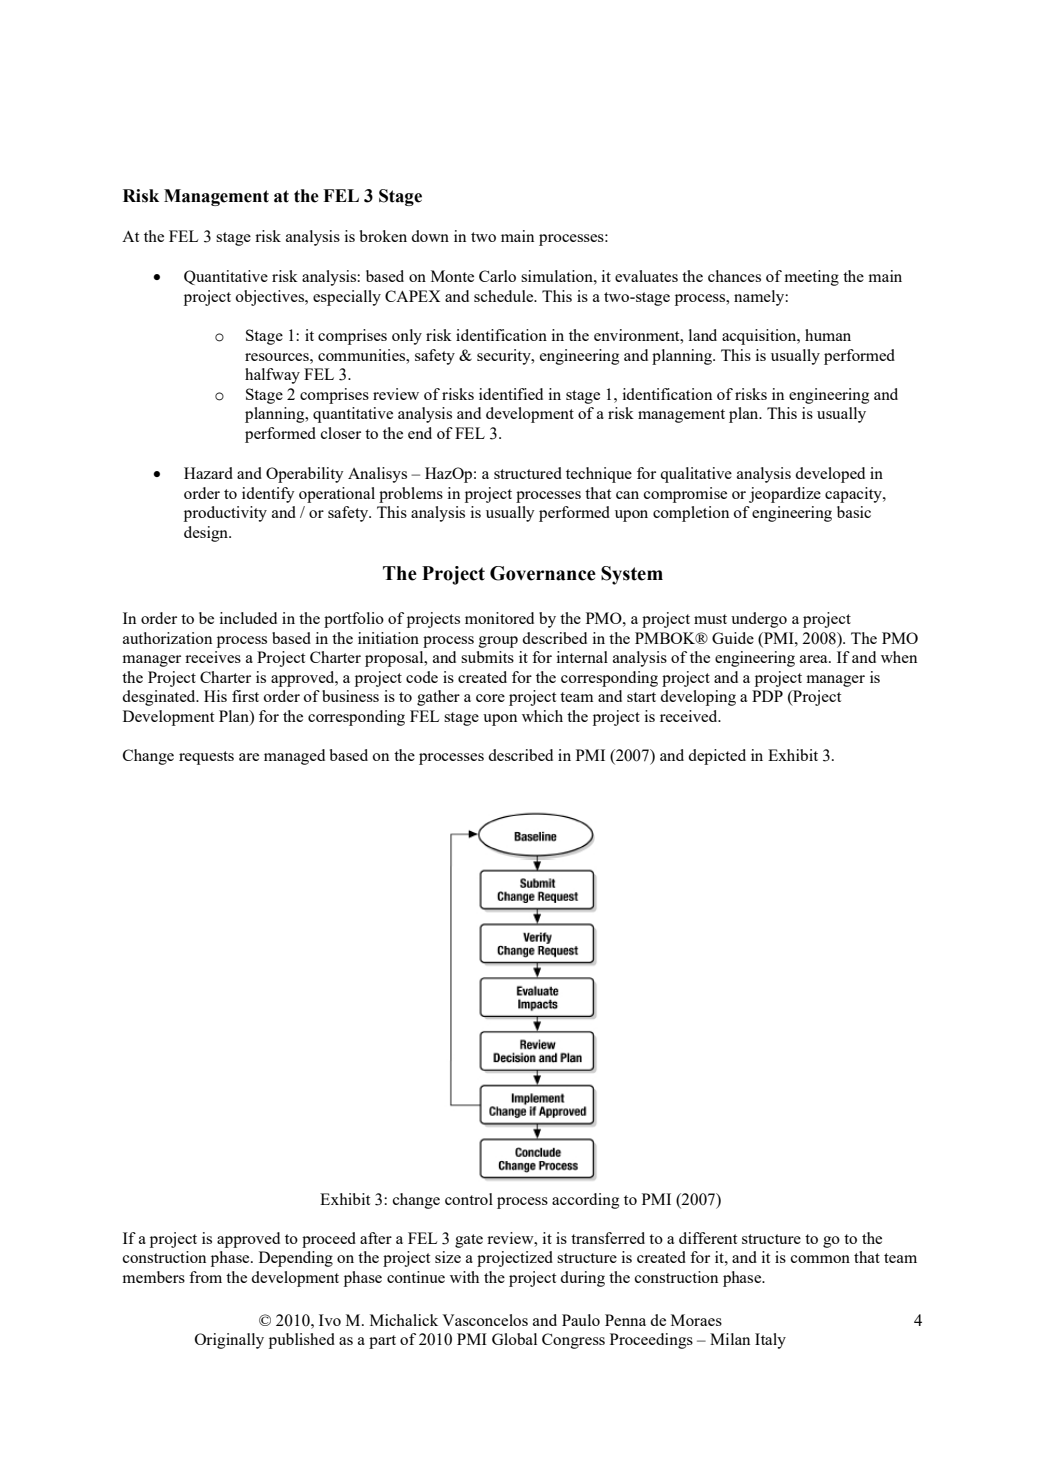 The width and height of the document is (1041, 1472). I want to click on meeting, so click(811, 278).
